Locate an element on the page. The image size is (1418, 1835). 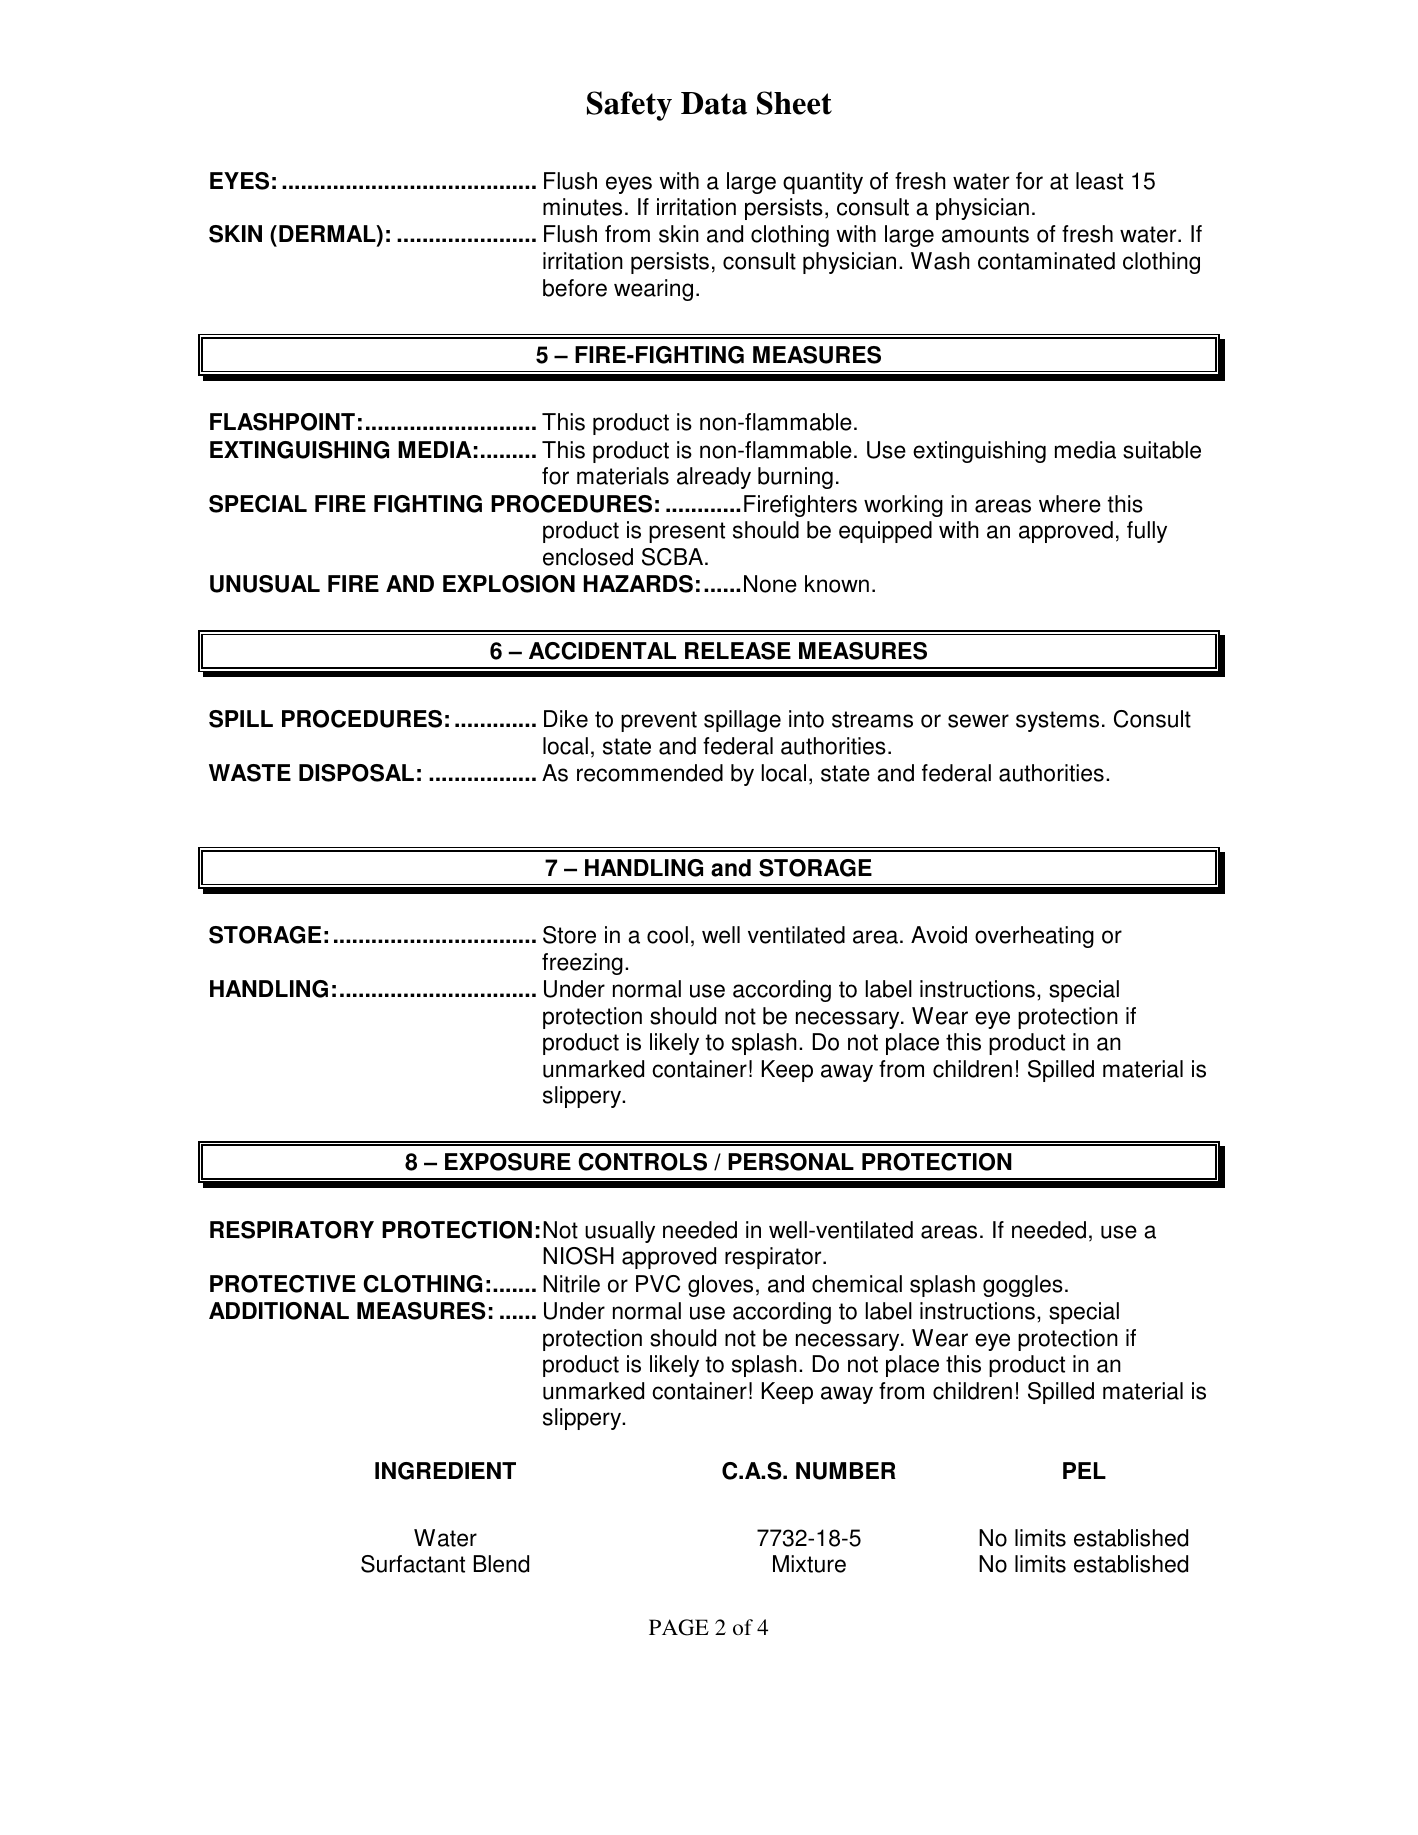
overheating is located at coordinates (1034, 937).
